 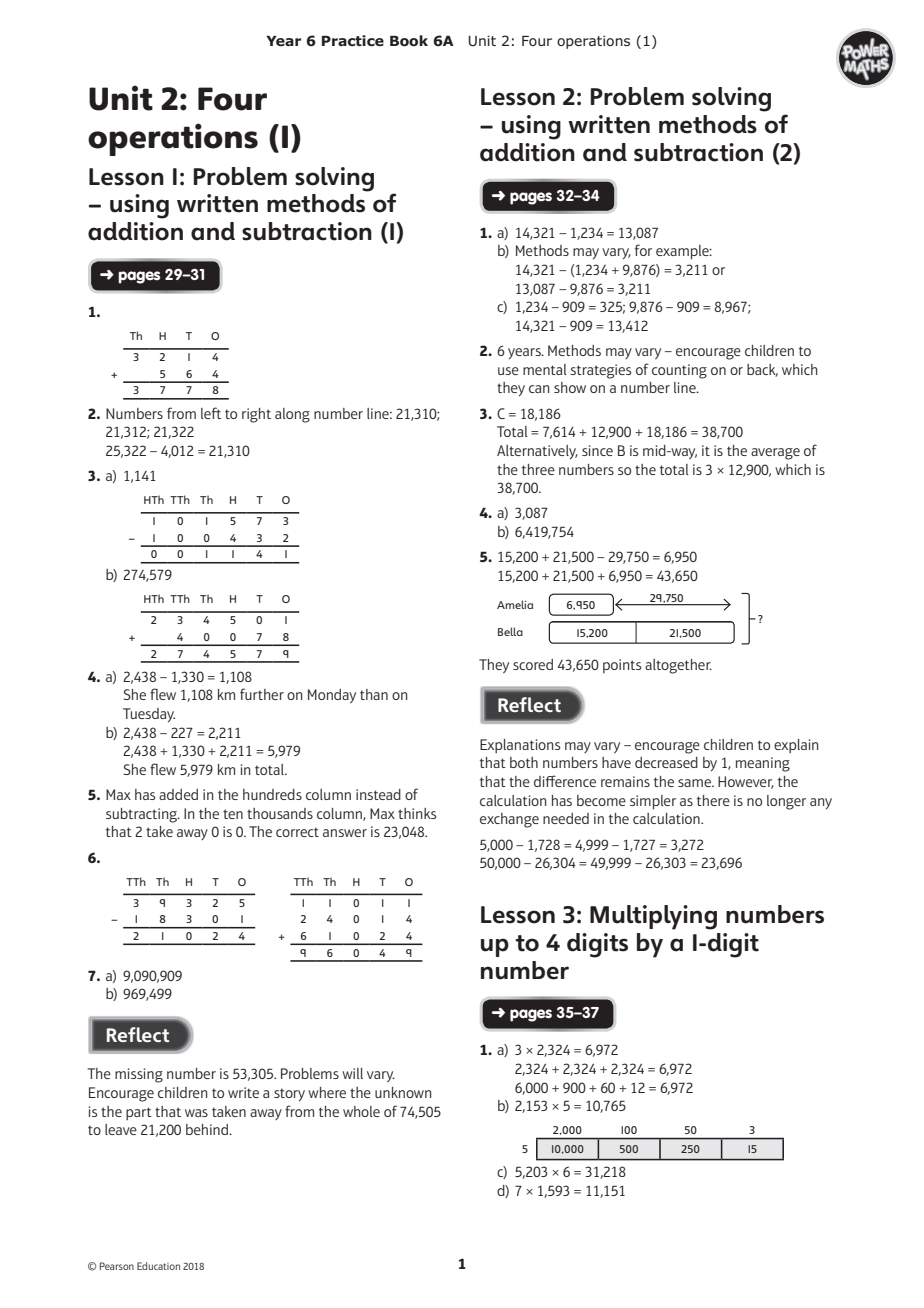 I want to click on average, so click(x=775, y=454).
